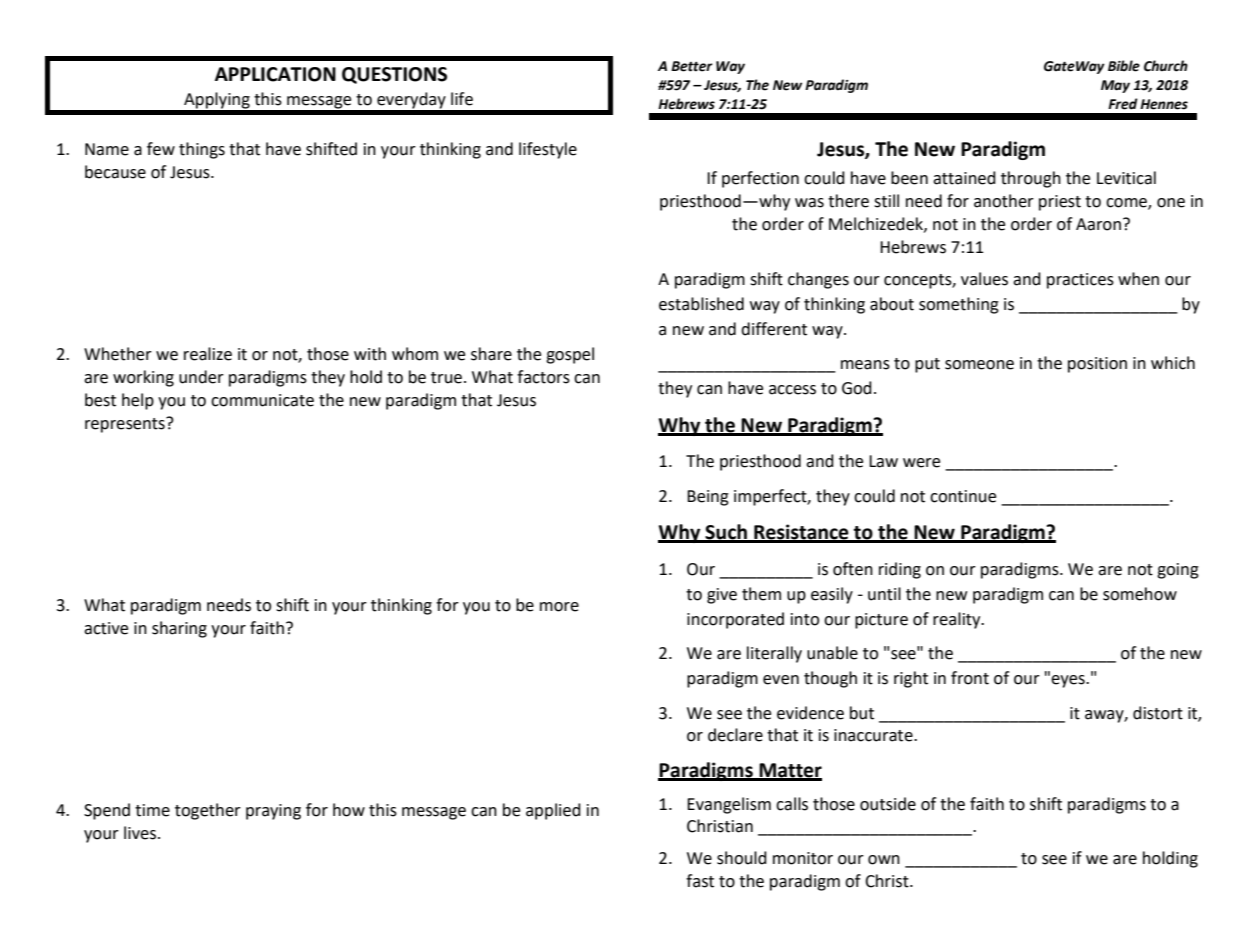 The width and height of the screenshot is (1233, 952). Describe the element at coordinates (701, 304) in the screenshot. I see `established` at that location.
